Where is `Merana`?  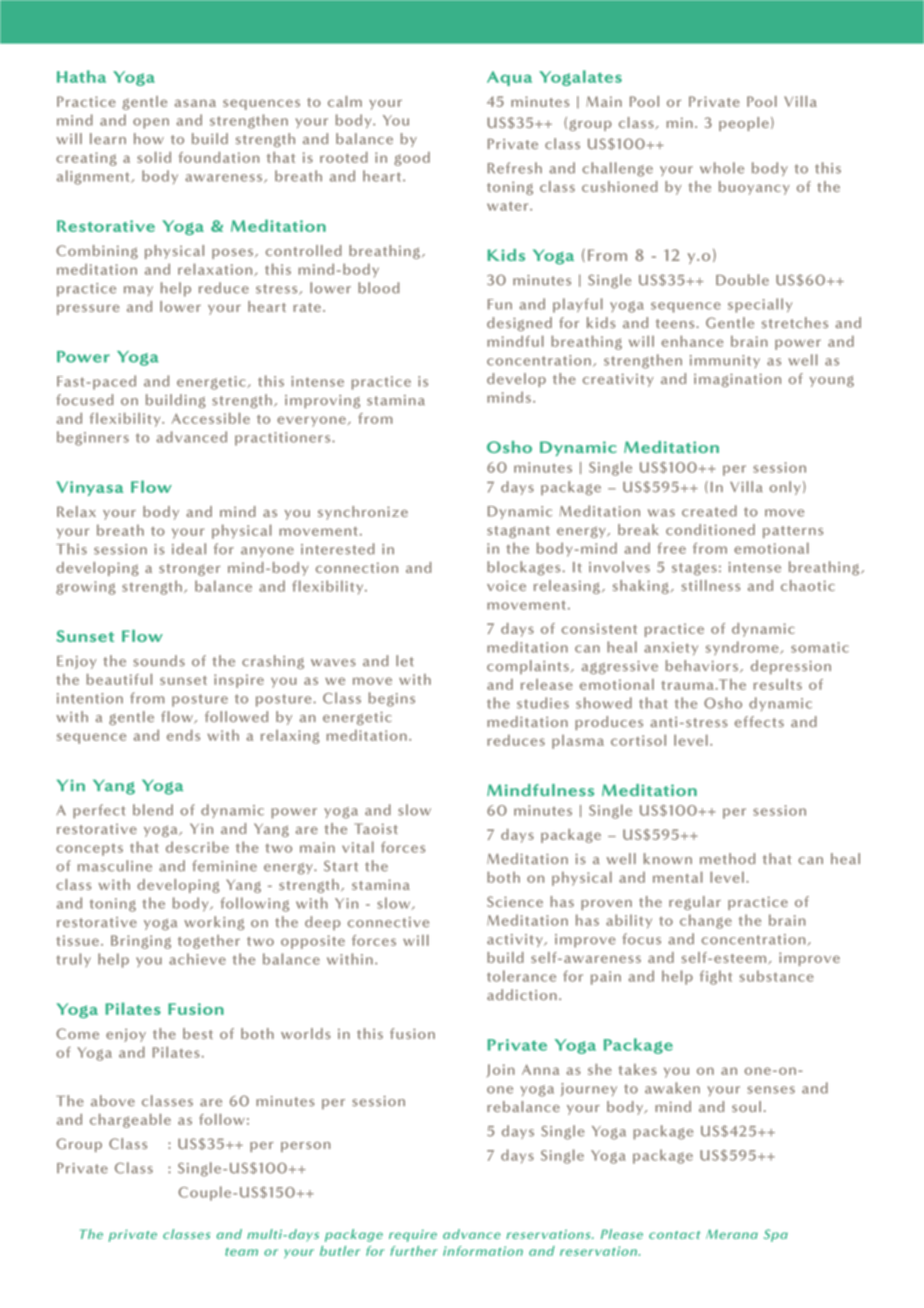 Merana is located at coordinates (732, 1234).
